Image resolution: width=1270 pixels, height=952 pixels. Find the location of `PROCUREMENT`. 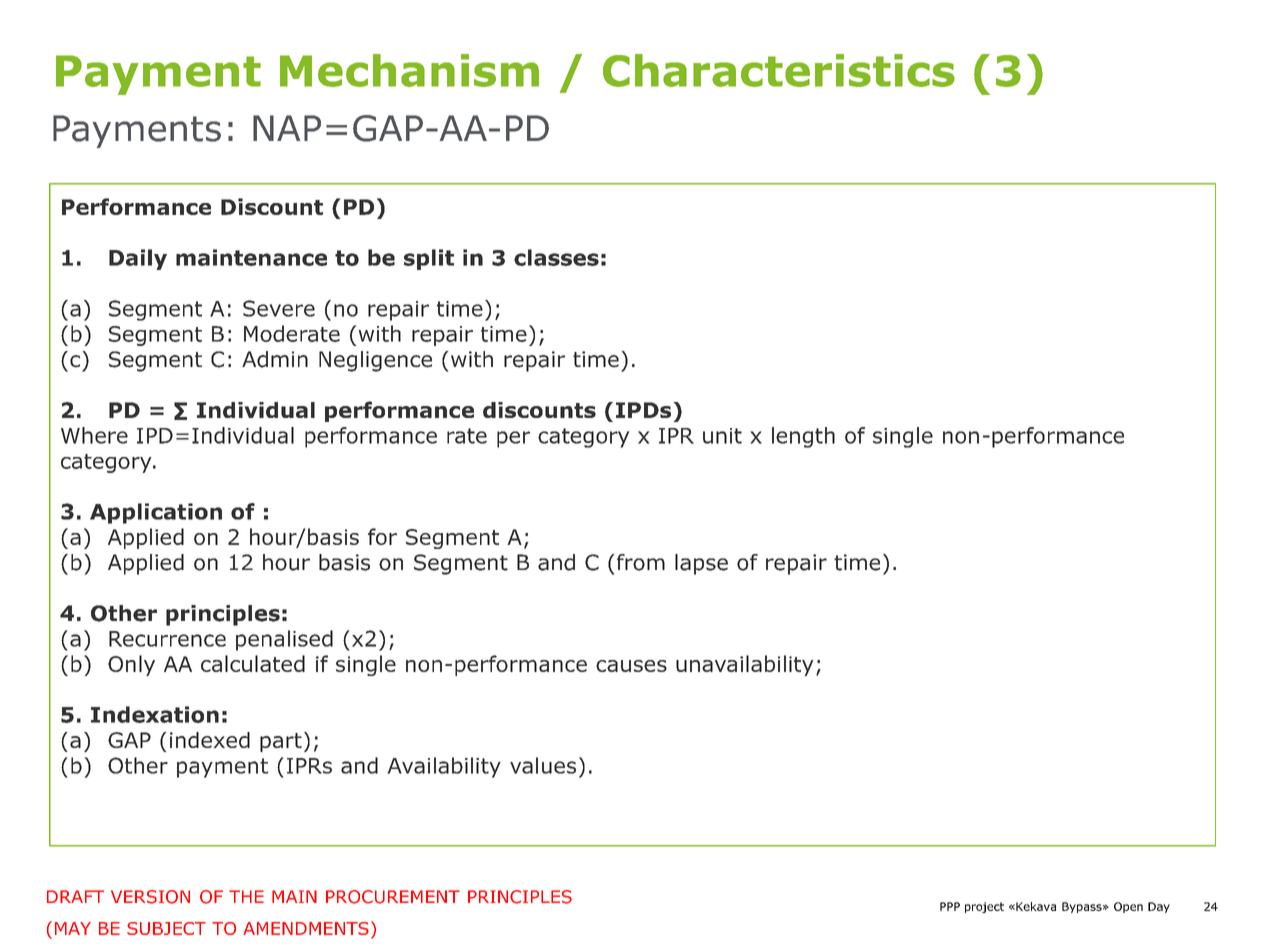

PROCUREMENT is located at coordinates (393, 897).
